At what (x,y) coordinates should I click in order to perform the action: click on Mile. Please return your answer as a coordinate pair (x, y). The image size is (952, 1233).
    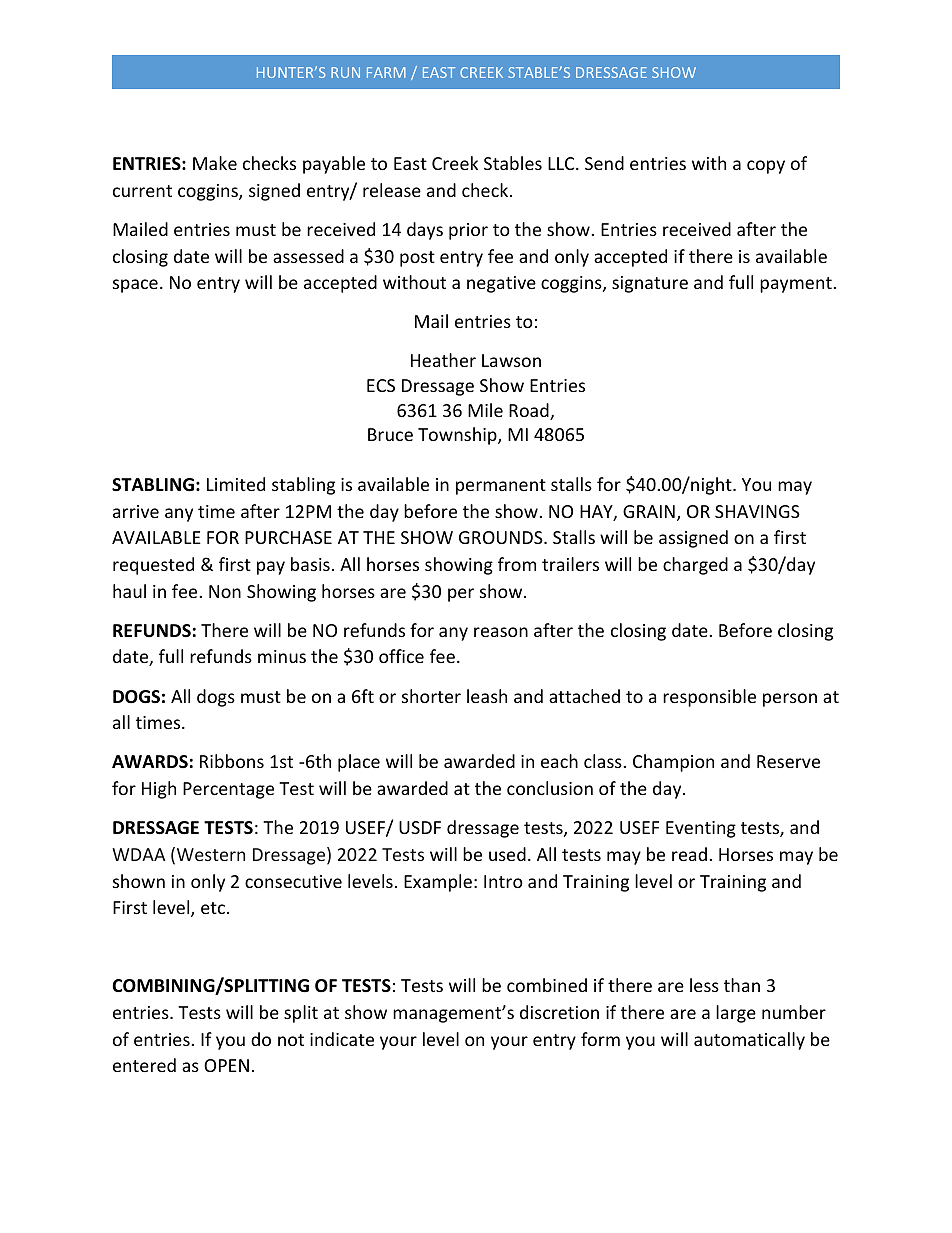
    Looking at the image, I should click on (485, 410).
